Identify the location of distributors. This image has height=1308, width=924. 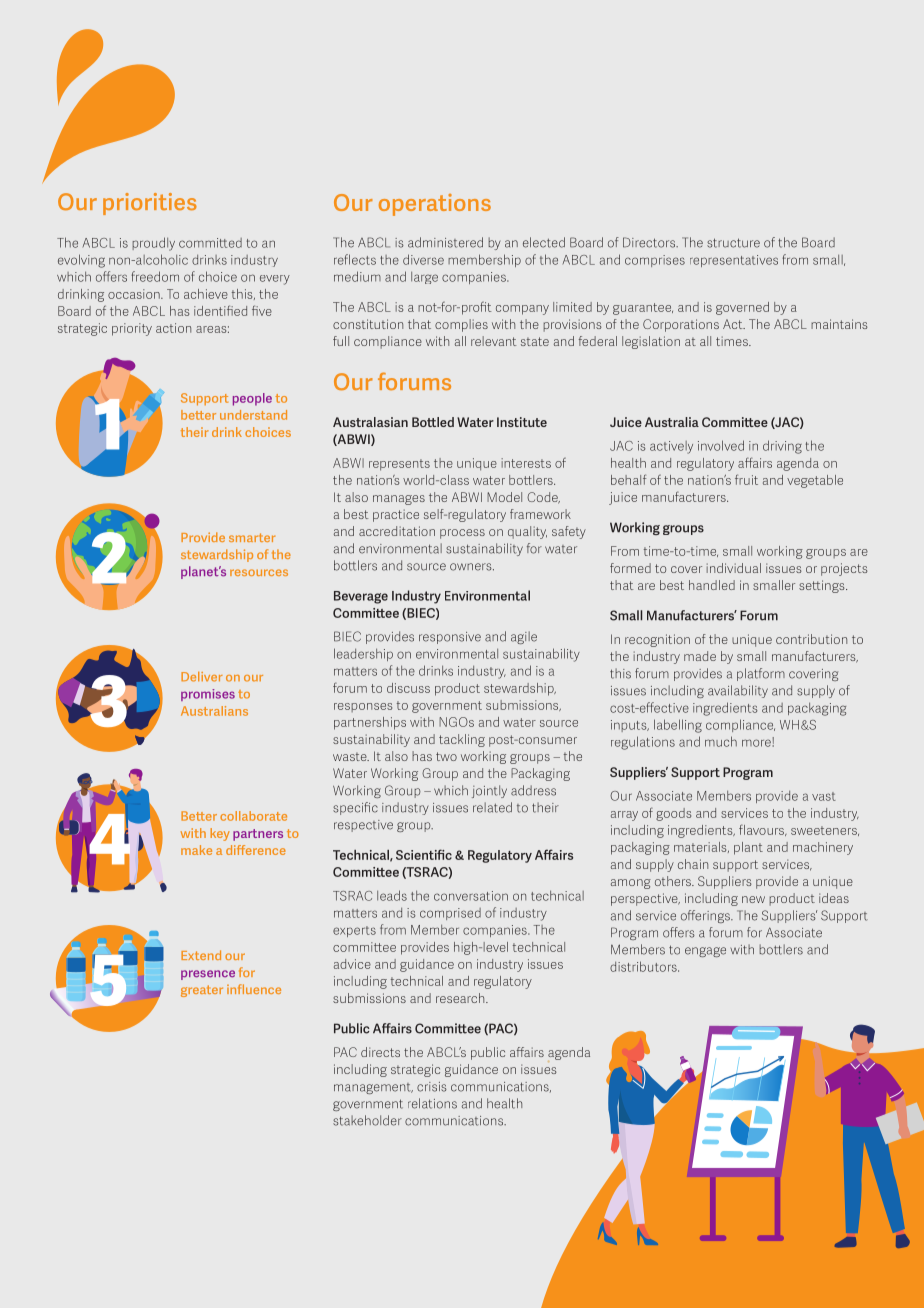
(644, 966).
